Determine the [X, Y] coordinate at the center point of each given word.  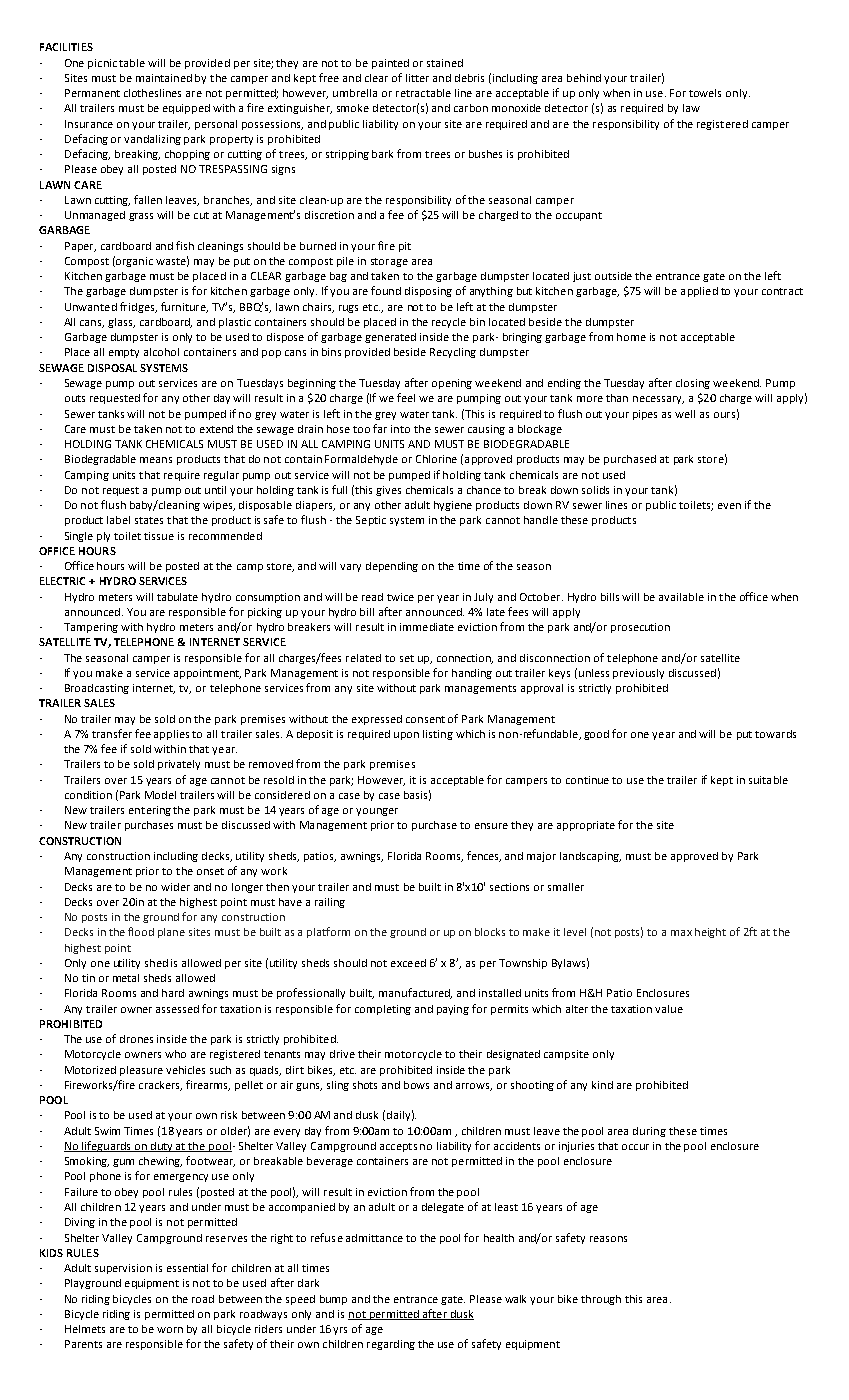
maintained [164, 78]
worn [170, 1330]
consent [425, 719]
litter [417, 78]
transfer [112, 733]
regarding [391, 1345]
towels [705, 93]
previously [638, 674]
